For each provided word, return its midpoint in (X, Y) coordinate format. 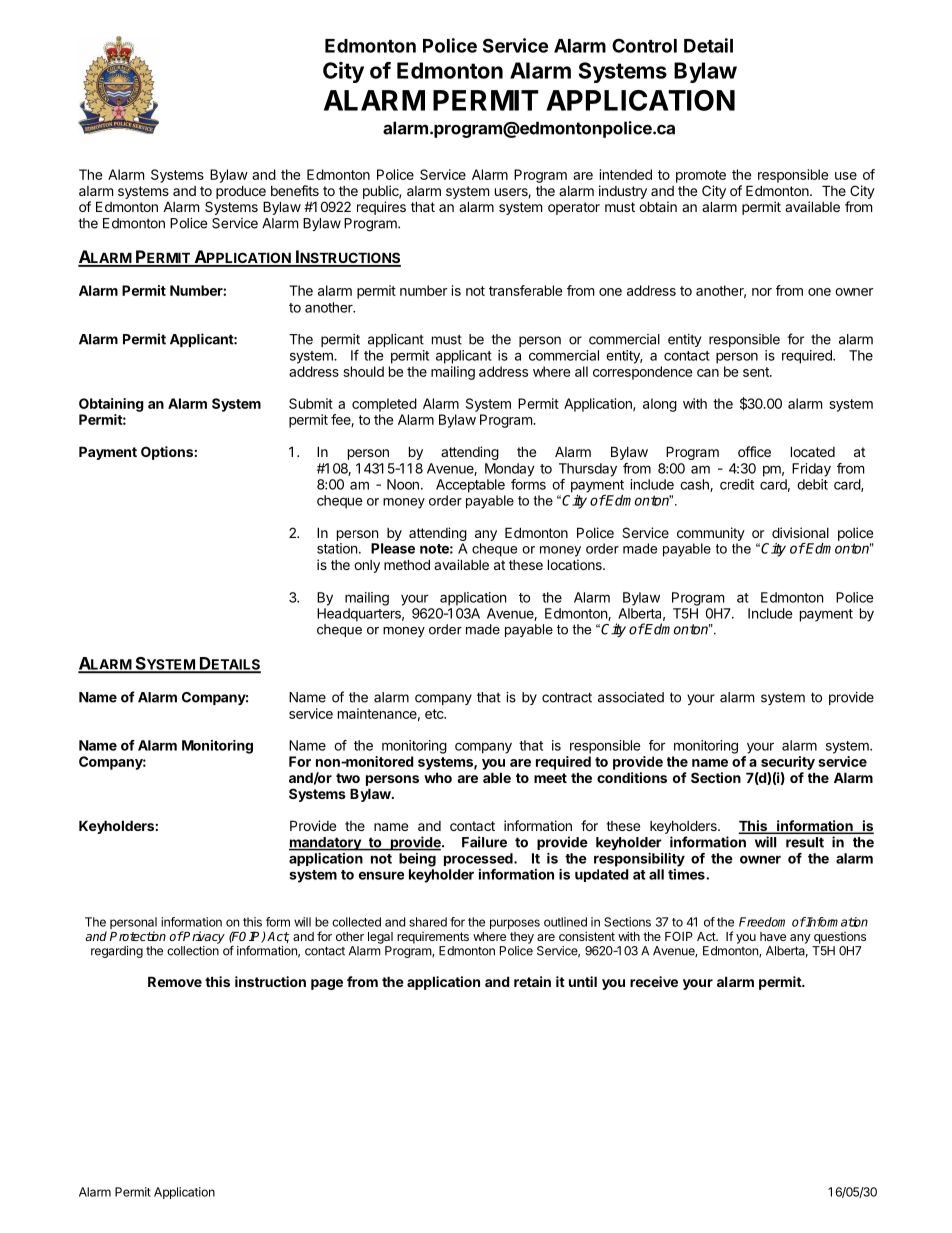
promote (701, 176)
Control (644, 45)
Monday (510, 470)
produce (241, 192)
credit (737, 484)
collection (193, 951)
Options (167, 453)
